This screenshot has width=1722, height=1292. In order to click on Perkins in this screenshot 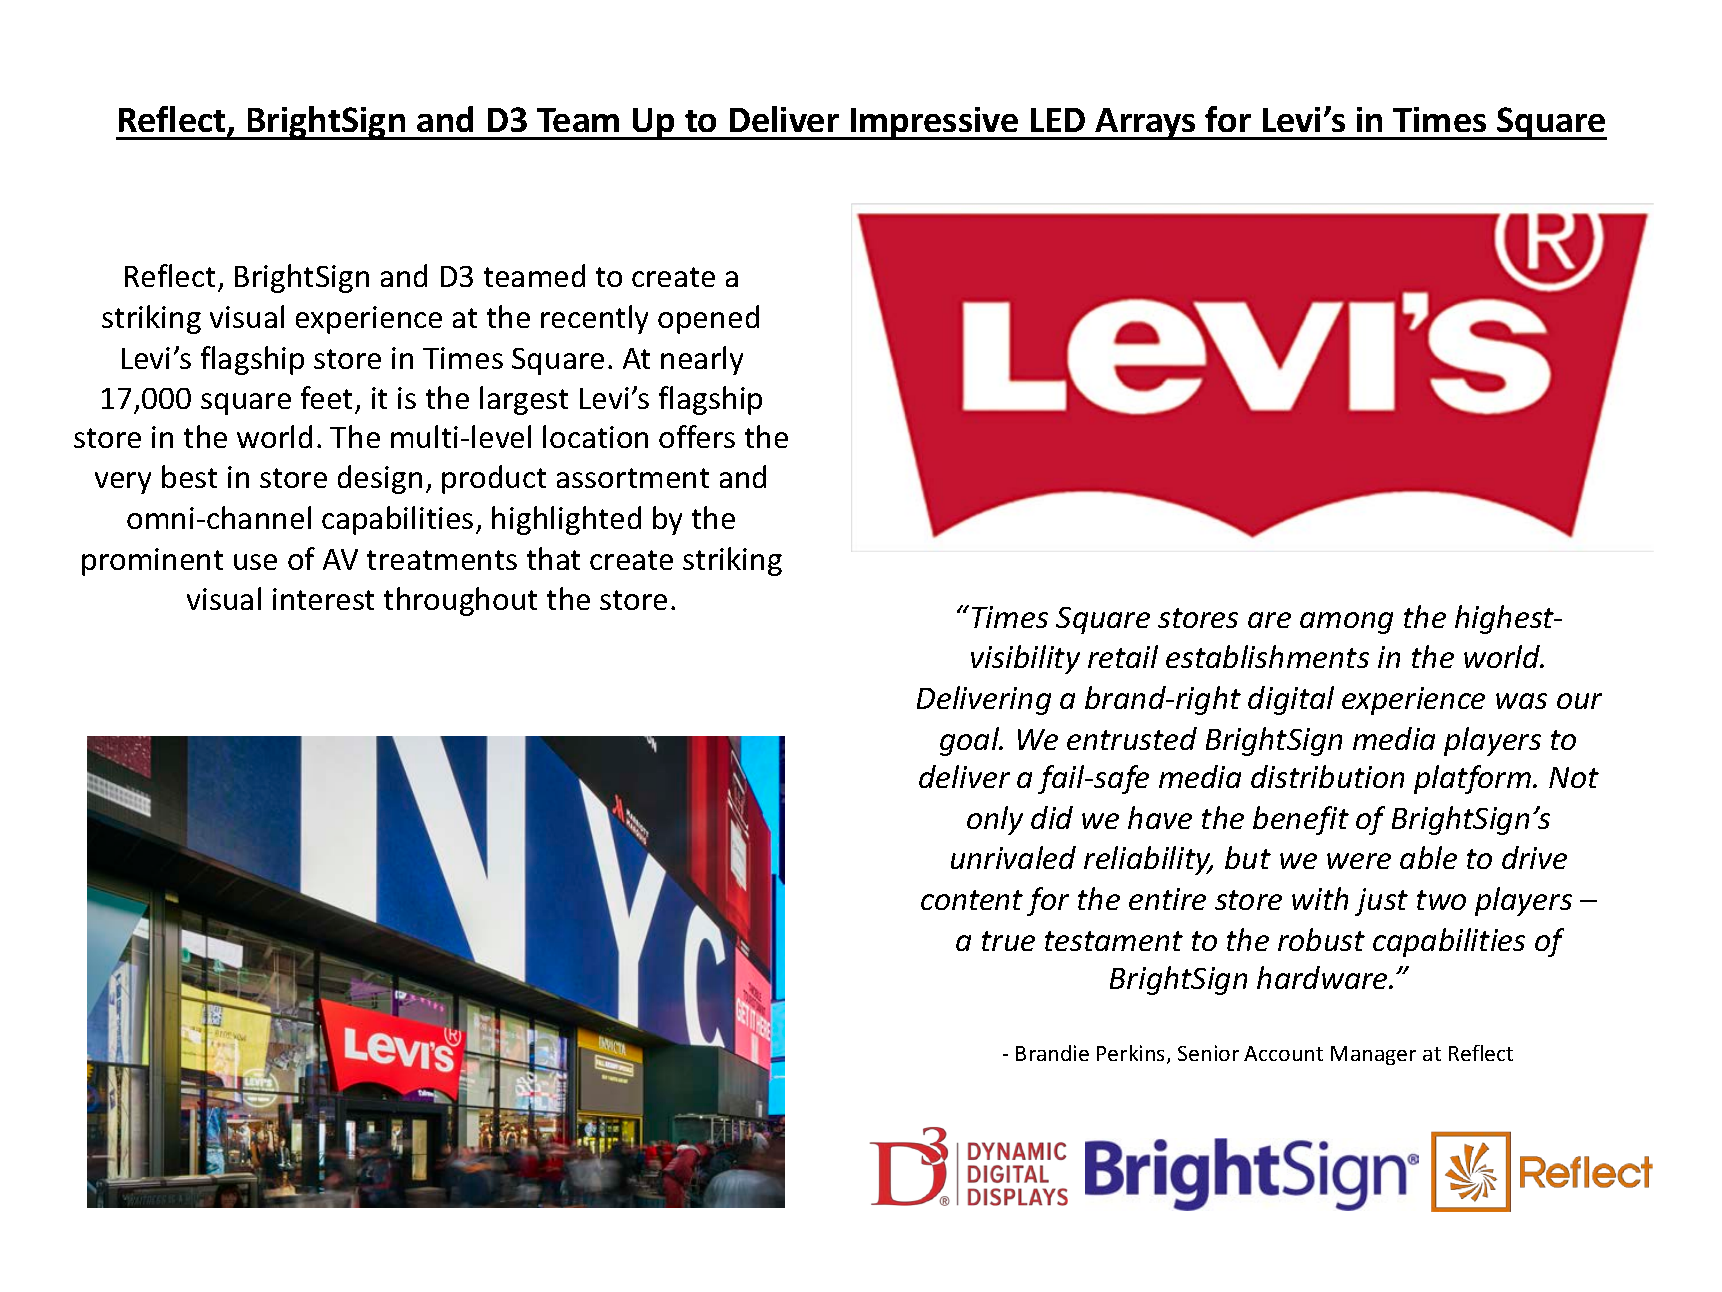, I will do `click(1132, 1054)`.
